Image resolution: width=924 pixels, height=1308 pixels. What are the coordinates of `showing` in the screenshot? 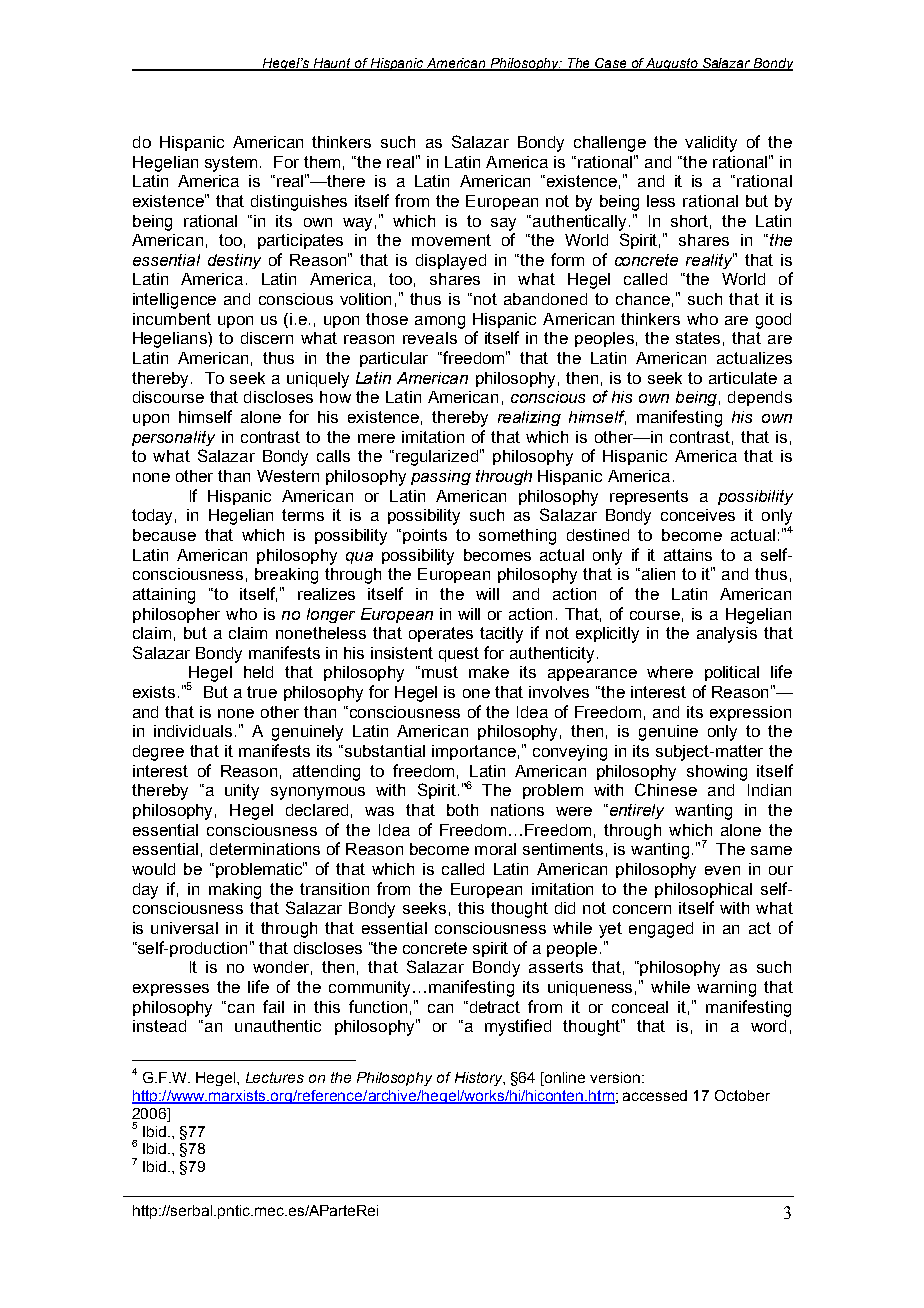 It's located at (717, 773).
